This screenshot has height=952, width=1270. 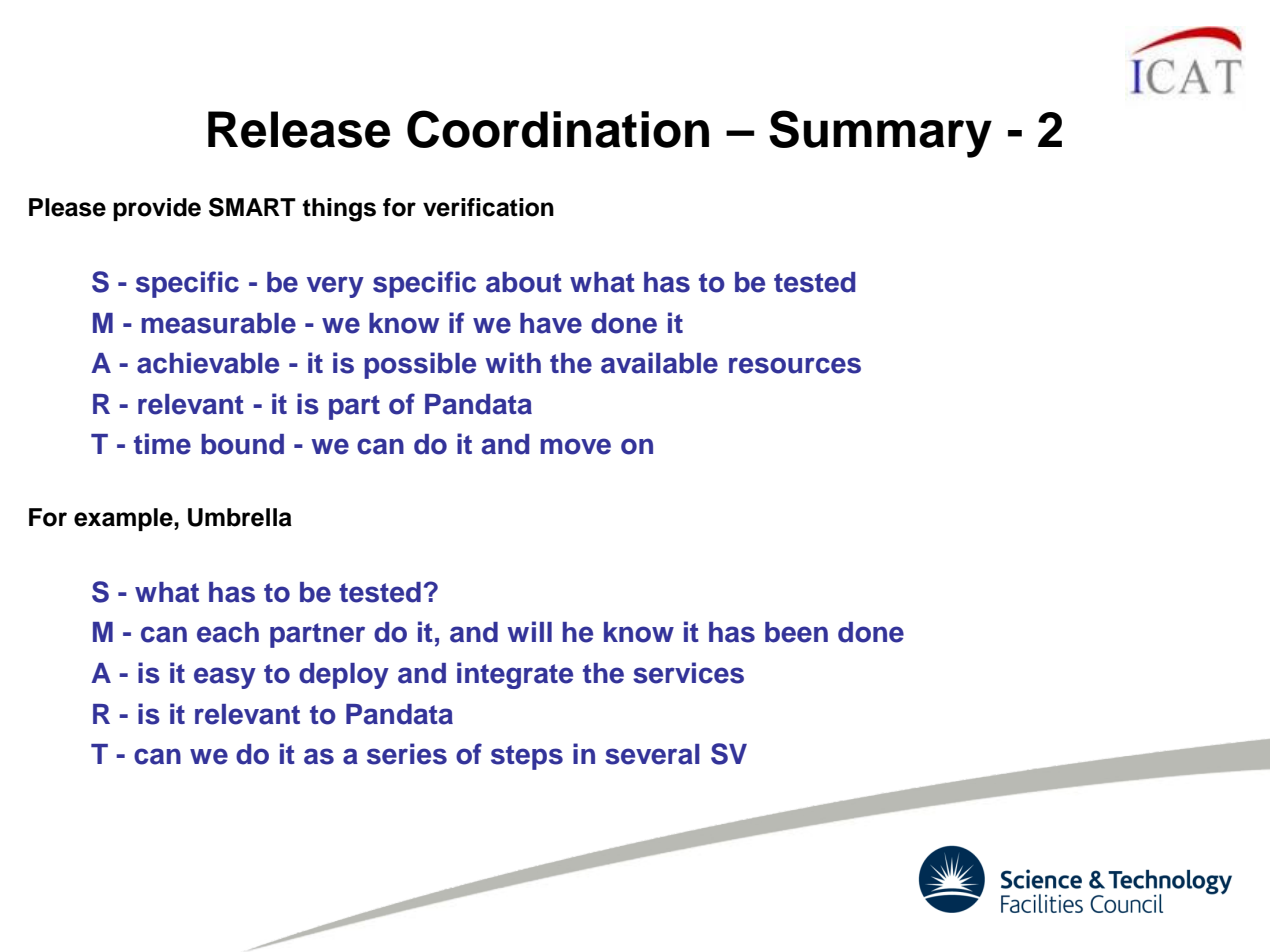 What do you see at coordinates (659, 363) in the screenshot?
I see `available` at bounding box center [659, 363].
